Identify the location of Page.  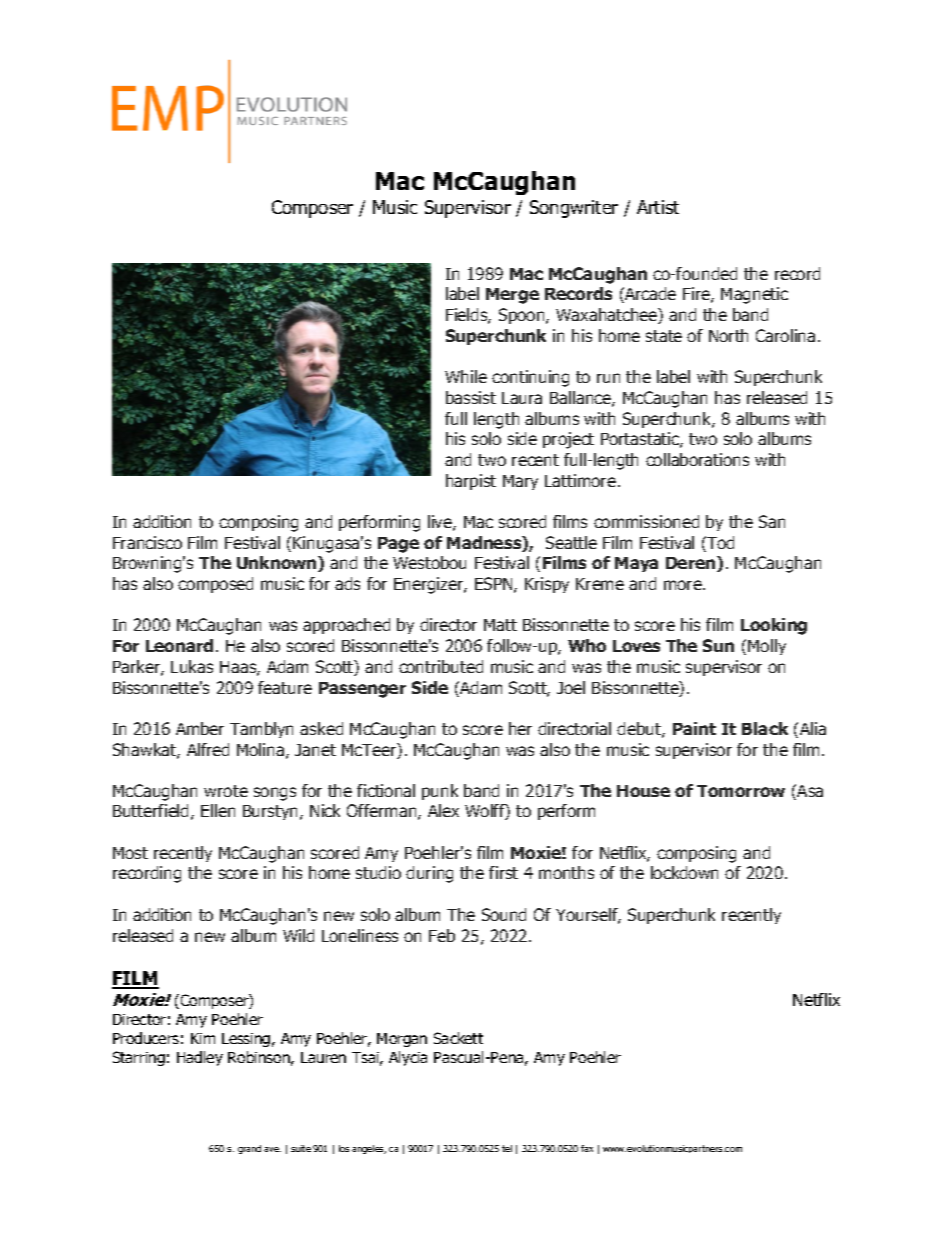
(398, 545).
